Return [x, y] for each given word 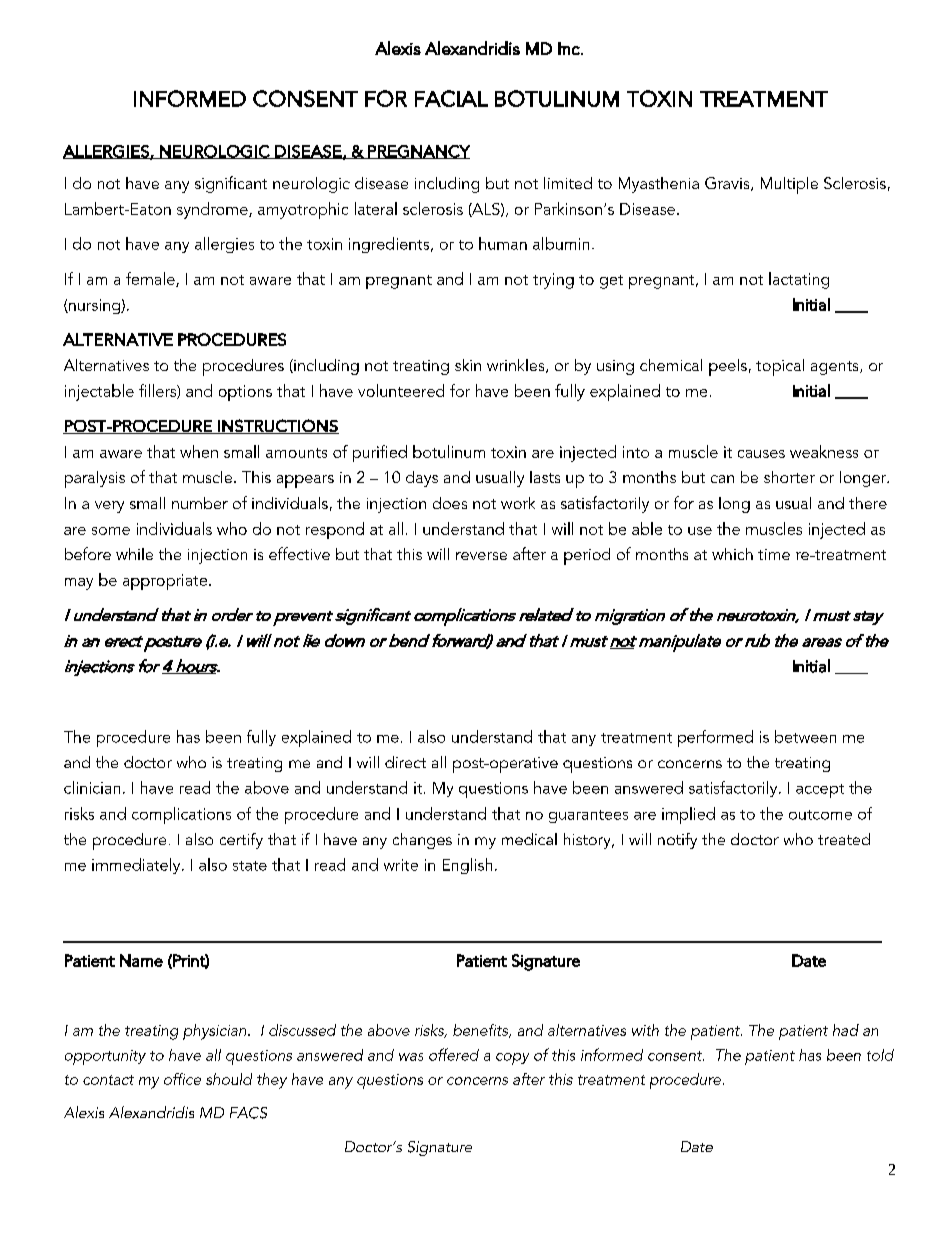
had [846, 1030]
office [182, 1079]
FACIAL [451, 98]
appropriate [165, 582]
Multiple [789, 185]
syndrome [213, 210]
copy [512, 1059]
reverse [481, 556]
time [774, 554]
